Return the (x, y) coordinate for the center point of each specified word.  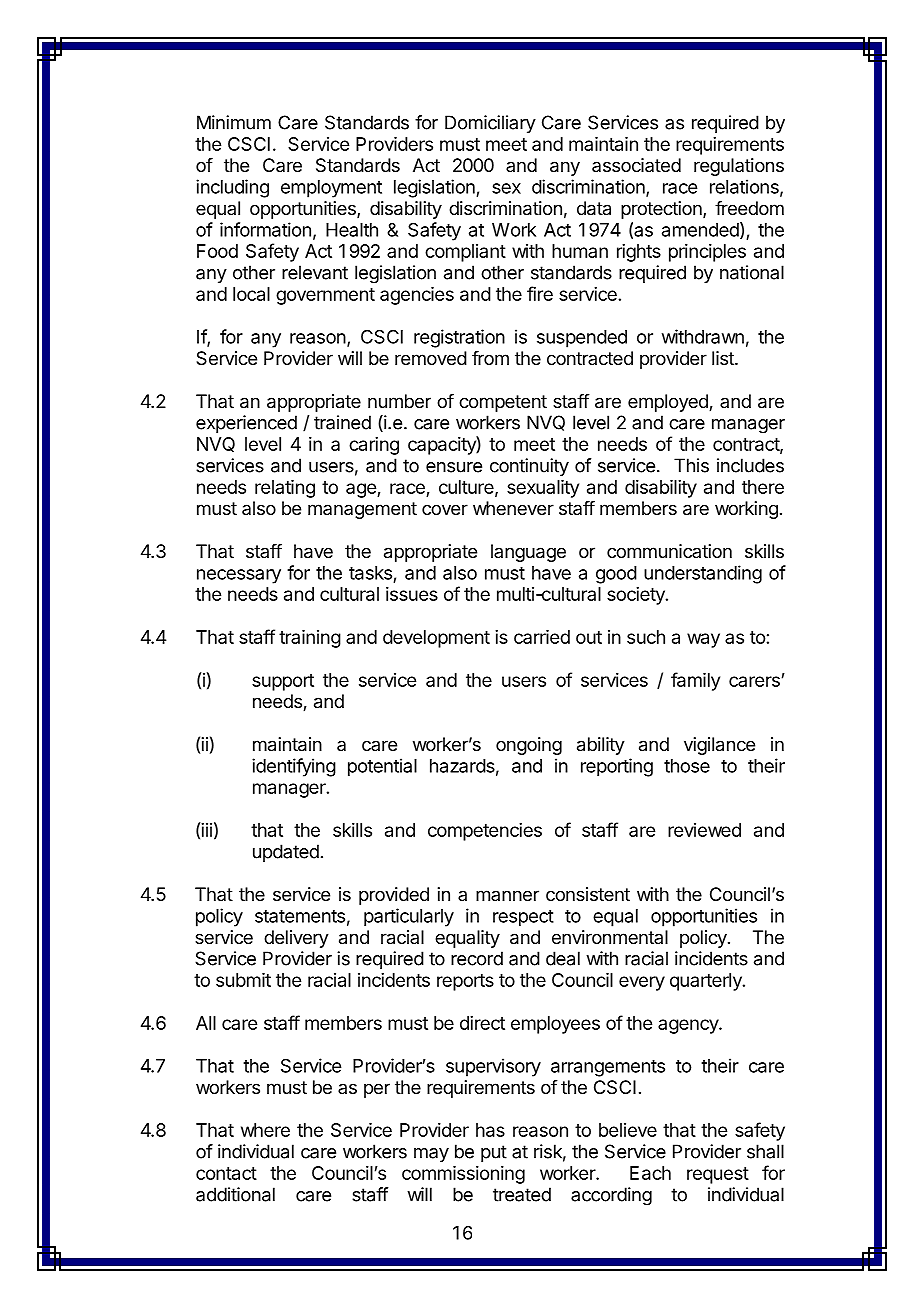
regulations (739, 167)
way (703, 640)
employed (669, 403)
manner (507, 895)
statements (300, 916)
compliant (465, 253)
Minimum (234, 122)
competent (503, 403)
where (265, 1130)
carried (542, 637)
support (283, 682)
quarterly (707, 982)
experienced (246, 424)
